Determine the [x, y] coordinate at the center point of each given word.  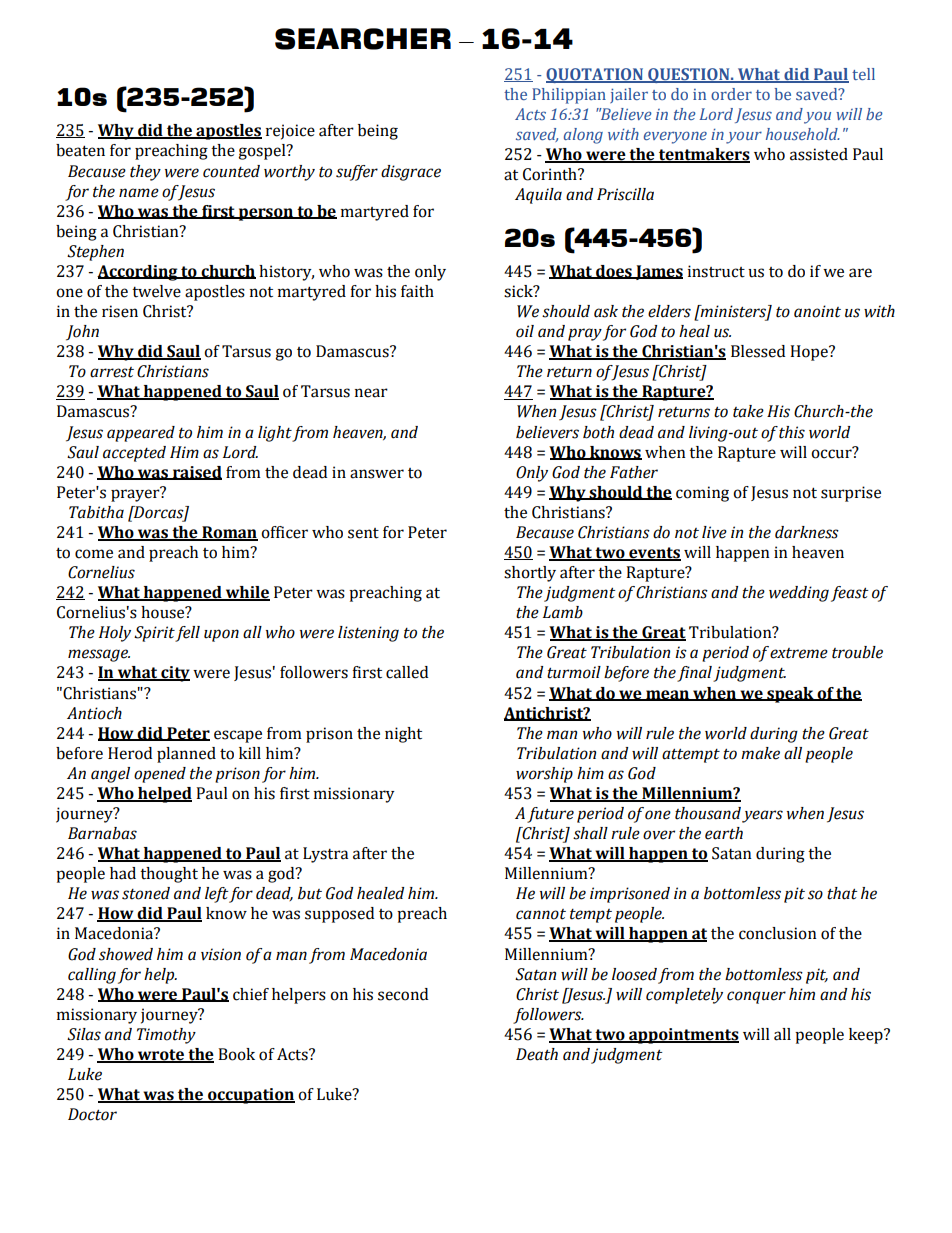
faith [417, 291]
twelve [156, 291]
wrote [161, 1056]
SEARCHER [363, 39]
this [792, 432]
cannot [541, 914]
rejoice [290, 132]
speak [790, 695]
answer [377, 474]
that [842, 893]
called [407, 672]
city [174, 674]
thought [169, 875]
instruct [716, 271]
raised [196, 473]
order [731, 94]
